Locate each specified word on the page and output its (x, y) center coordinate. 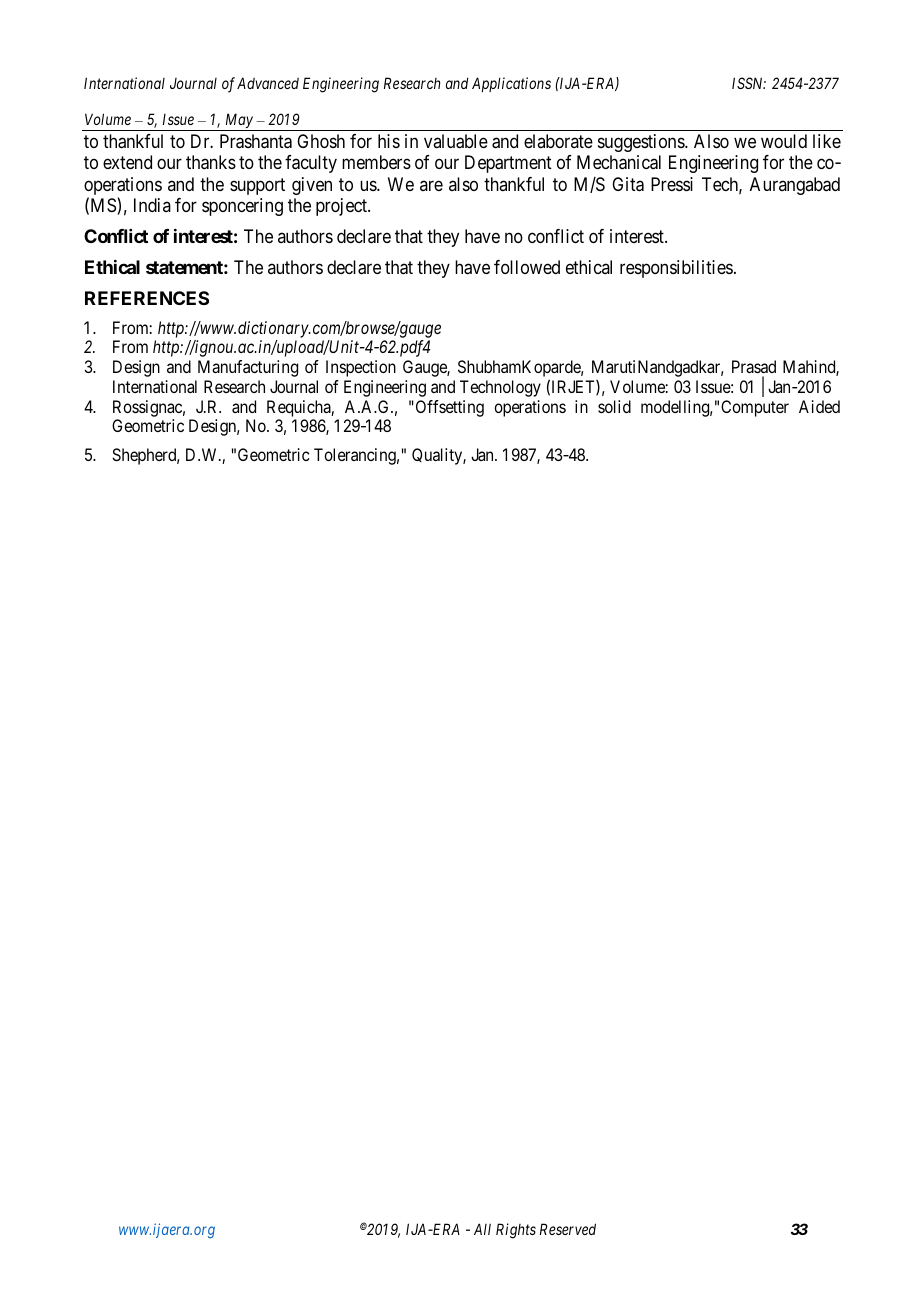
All (482, 1229)
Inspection (361, 368)
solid (614, 406)
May (239, 122)
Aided (819, 406)
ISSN (749, 83)
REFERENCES (147, 298)
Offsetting (448, 408)
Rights (516, 1231)
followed (527, 267)
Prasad (754, 366)
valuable (456, 141)
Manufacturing (248, 368)
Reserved (568, 1229)
